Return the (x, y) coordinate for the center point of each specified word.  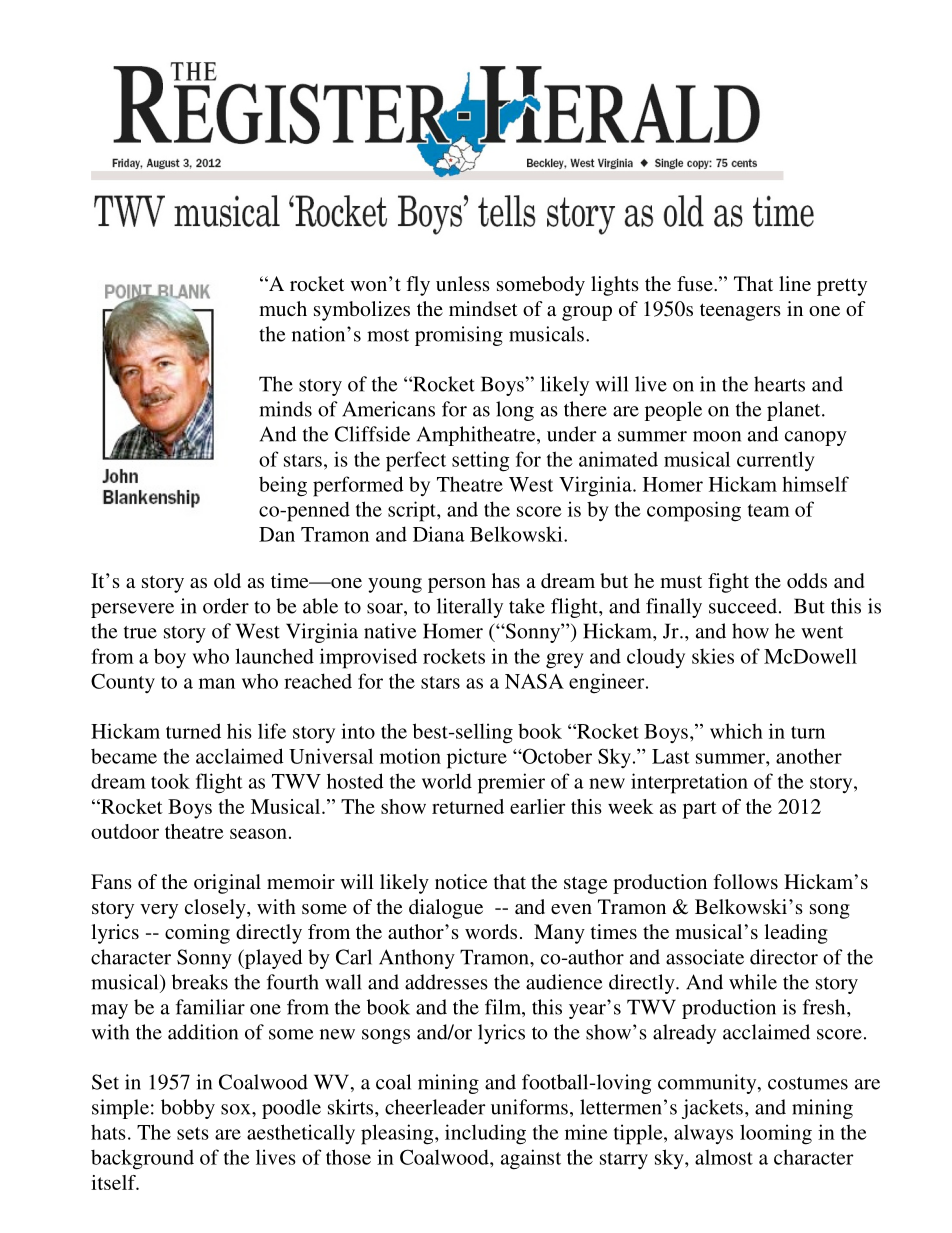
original (227, 884)
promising (459, 336)
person (457, 585)
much (283, 308)
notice (461, 881)
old (227, 580)
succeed (743, 606)
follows (745, 881)
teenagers (740, 312)
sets (193, 1133)
